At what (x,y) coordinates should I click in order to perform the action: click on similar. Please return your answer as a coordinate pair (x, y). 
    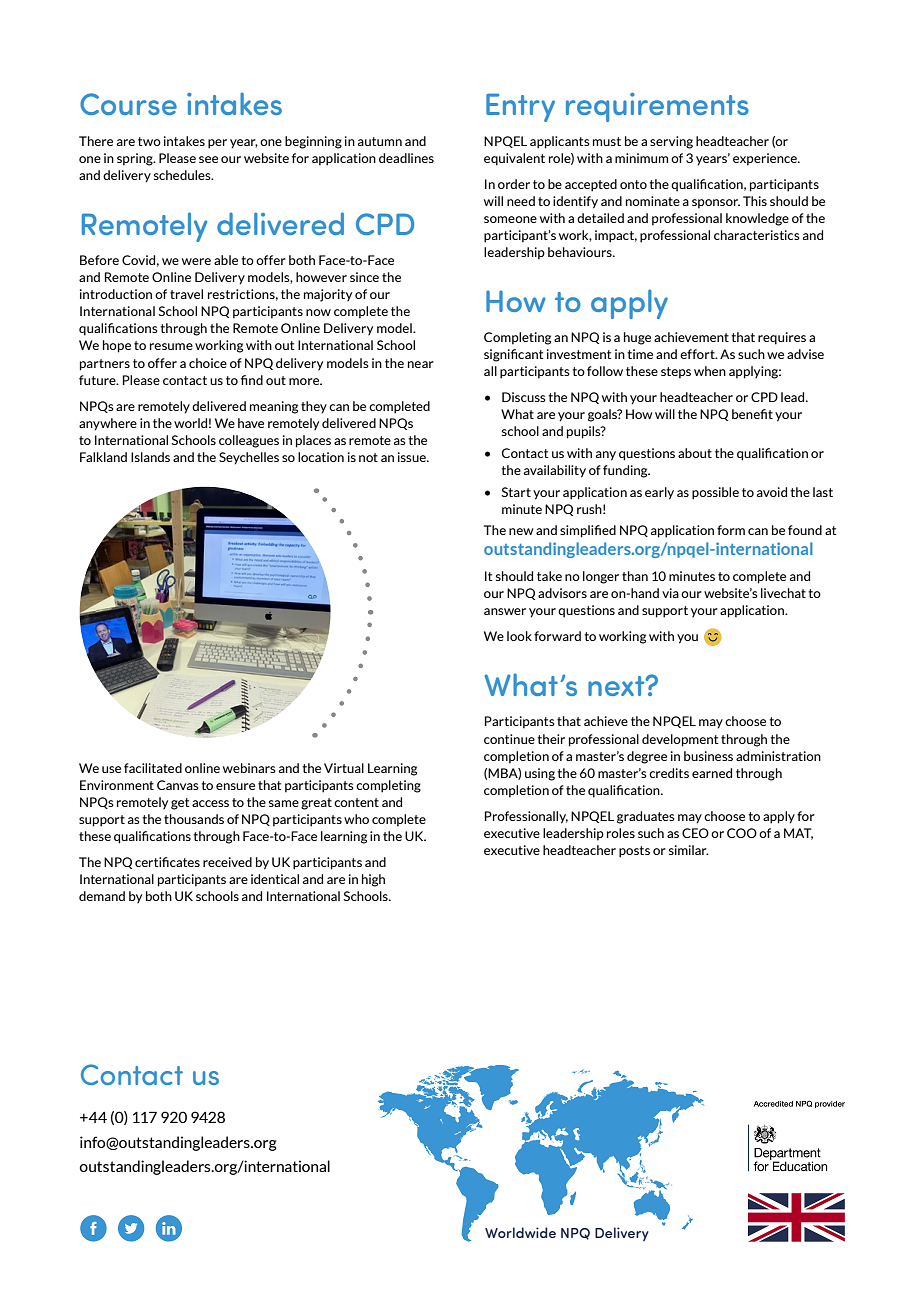
    Looking at the image, I should click on (689, 850).
